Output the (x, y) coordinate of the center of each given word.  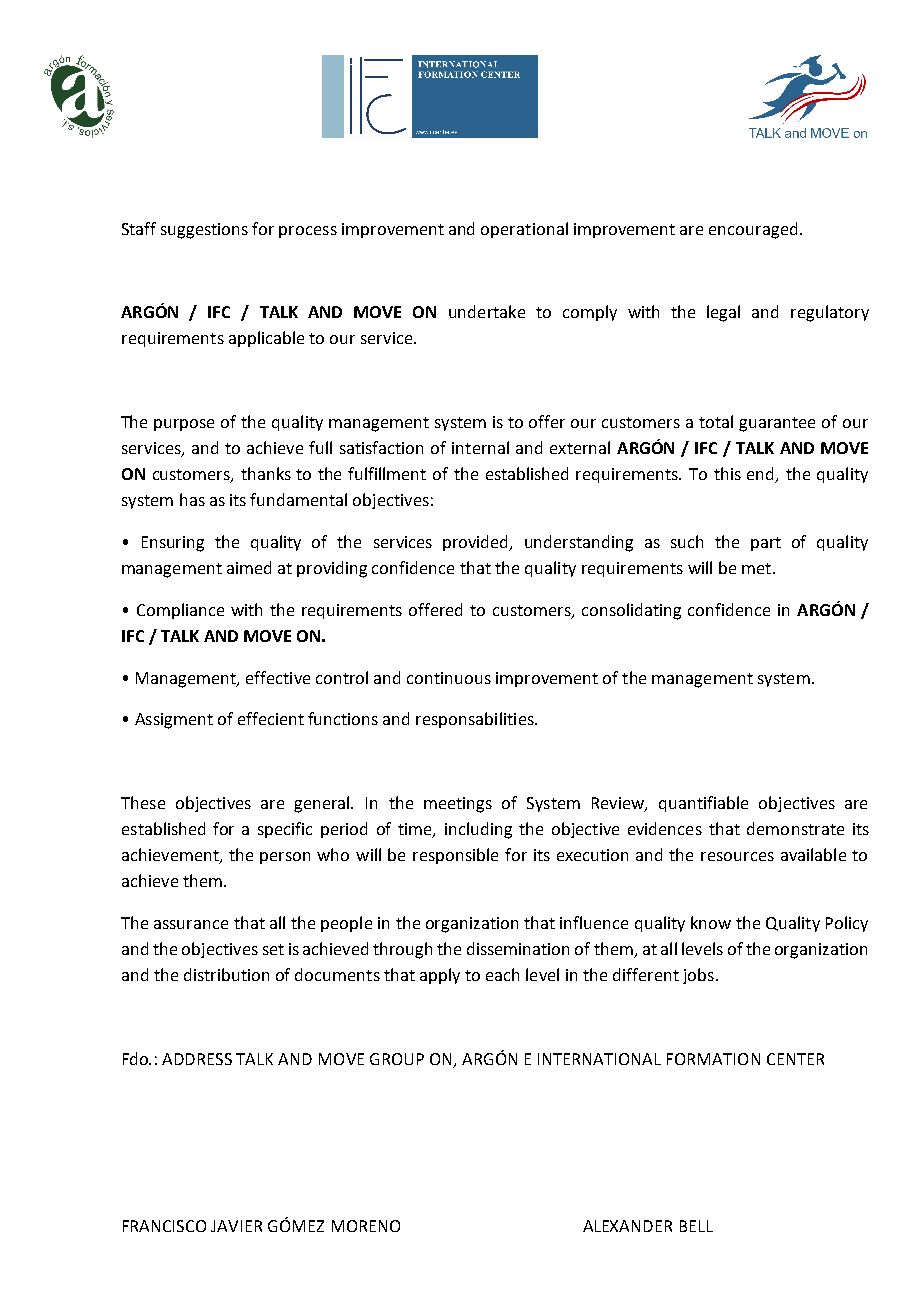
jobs (698, 976)
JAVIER (236, 1226)
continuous (449, 678)
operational (524, 230)
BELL (696, 1226)
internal (480, 447)
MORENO (366, 1226)
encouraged (753, 230)
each (502, 974)
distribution (226, 974)
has (192, 499)
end (762, 475)
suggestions (204, 231)
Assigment (174, 721)
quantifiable (703, 804)
